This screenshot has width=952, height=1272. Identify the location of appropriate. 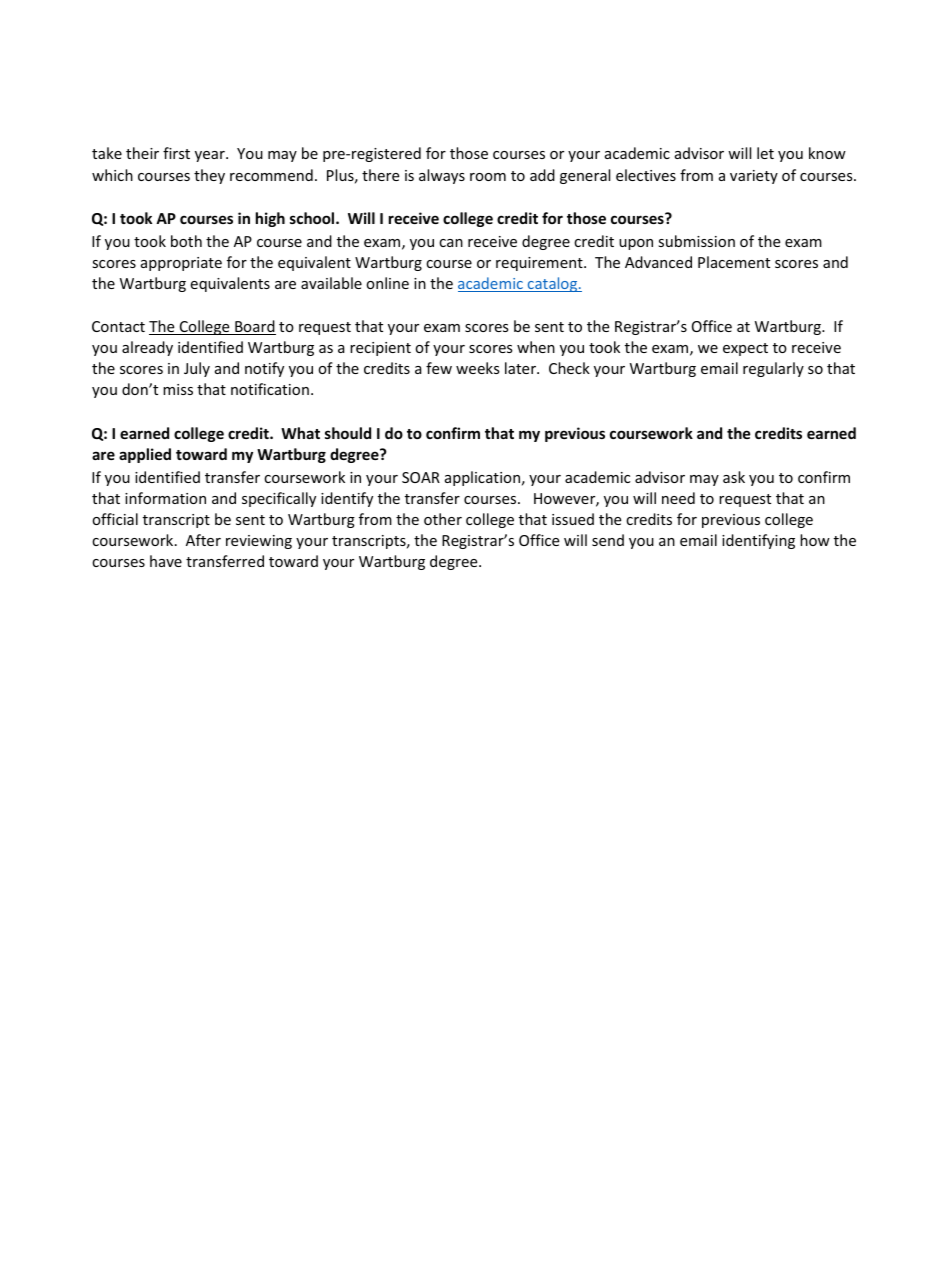
(181, 264).
